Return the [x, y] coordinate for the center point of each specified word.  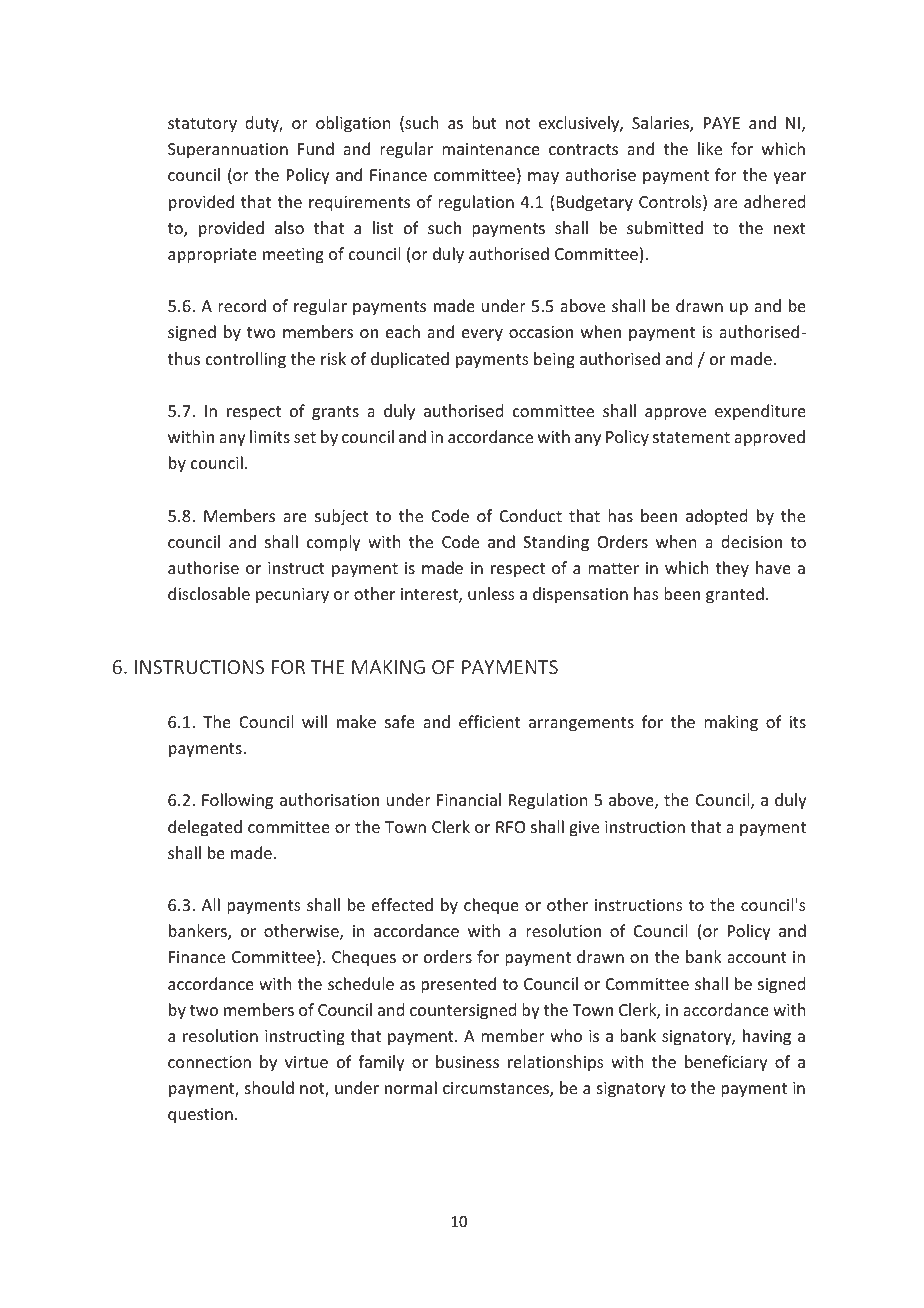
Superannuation [228, 151]
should [269, 1087]
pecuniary [292, 596]
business [467, 1061]
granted [735, 595]
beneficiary [726, 1063]
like [710, 148]
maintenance [491, 149]
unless [491, 593]
